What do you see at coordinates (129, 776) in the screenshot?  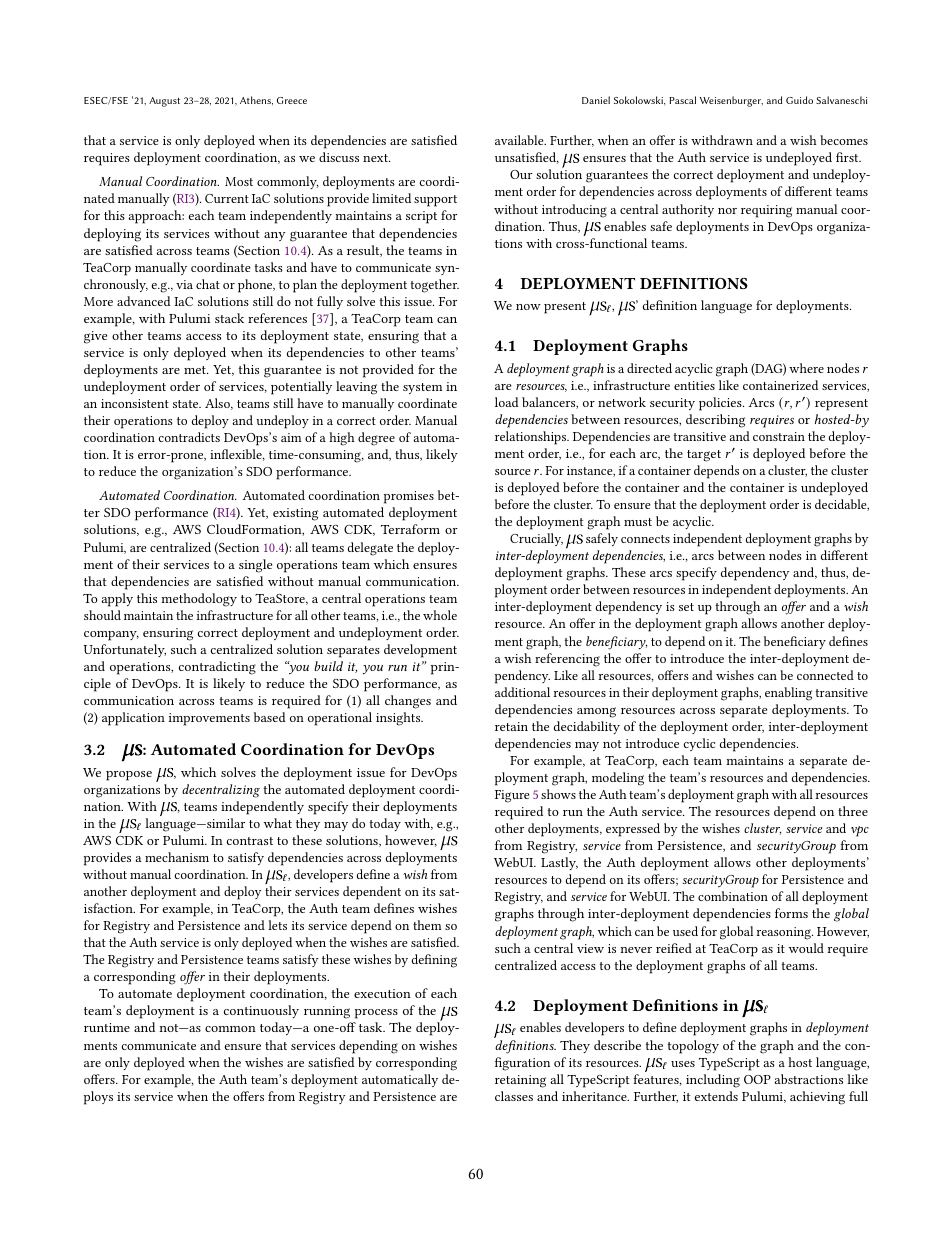 I see `propose` at bounding box center [129, 776].
